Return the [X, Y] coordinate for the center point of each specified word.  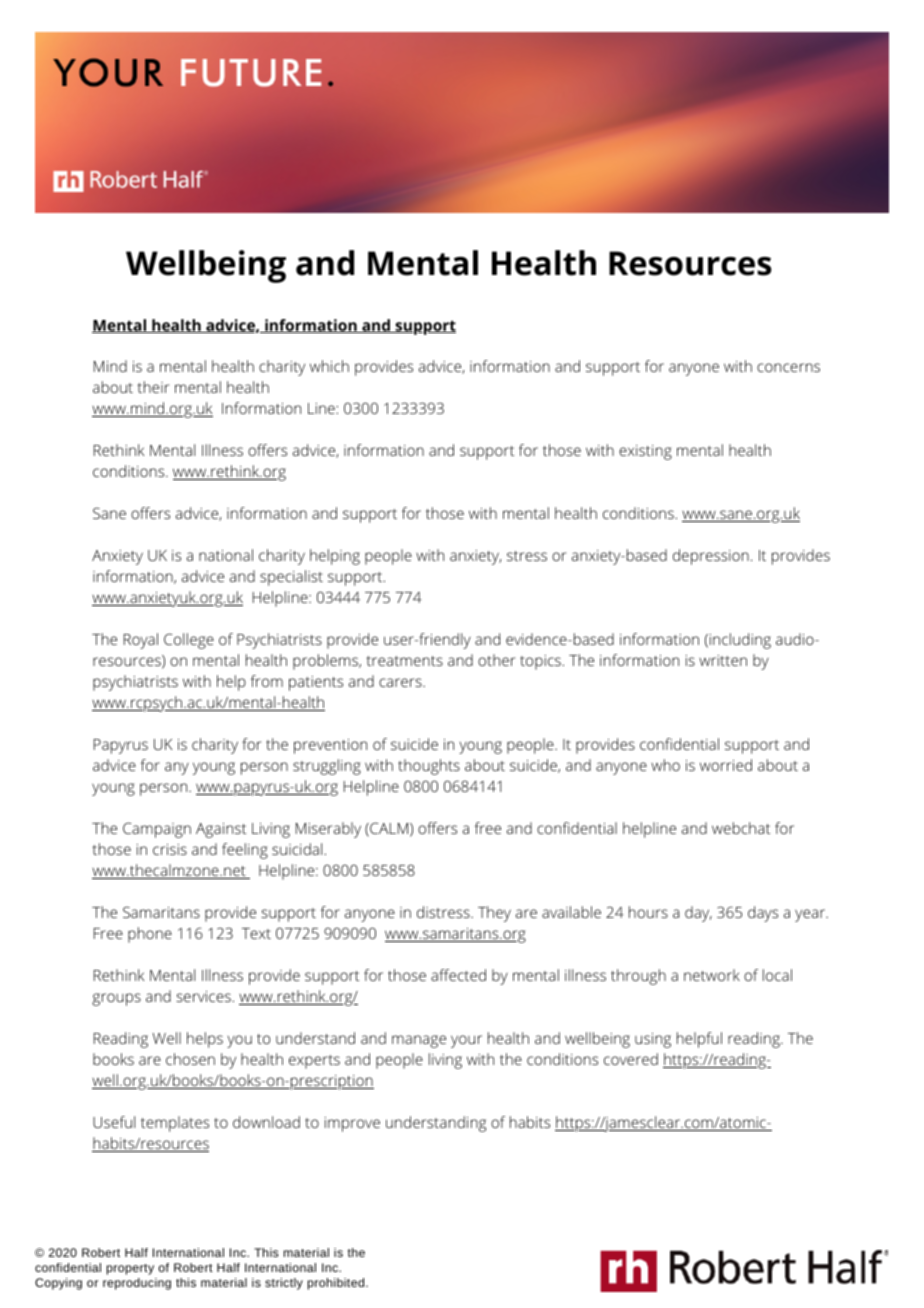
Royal [141, 641]
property [130, 1269]
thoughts [429, 767]
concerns [788, 367]
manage [419, 1041]
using [653, 1040]
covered [631, 1059]
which [329, 366]
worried [726, 765]
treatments [404, 661]
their [153, 387]
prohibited [337, 1284]
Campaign [157, 830]
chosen [190, 1059]
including [739, 641]
